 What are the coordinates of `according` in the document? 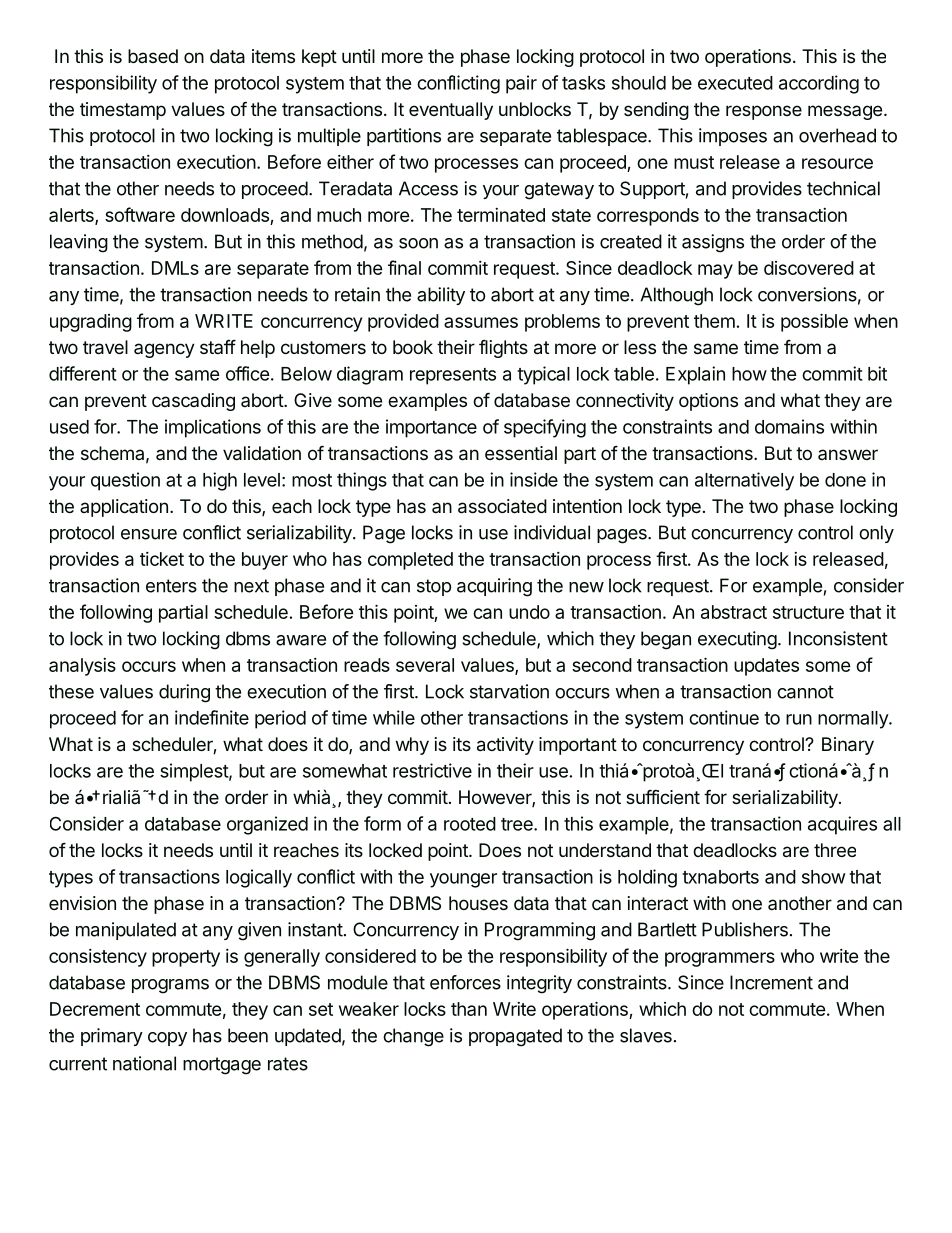 It's located at (819, 84).
